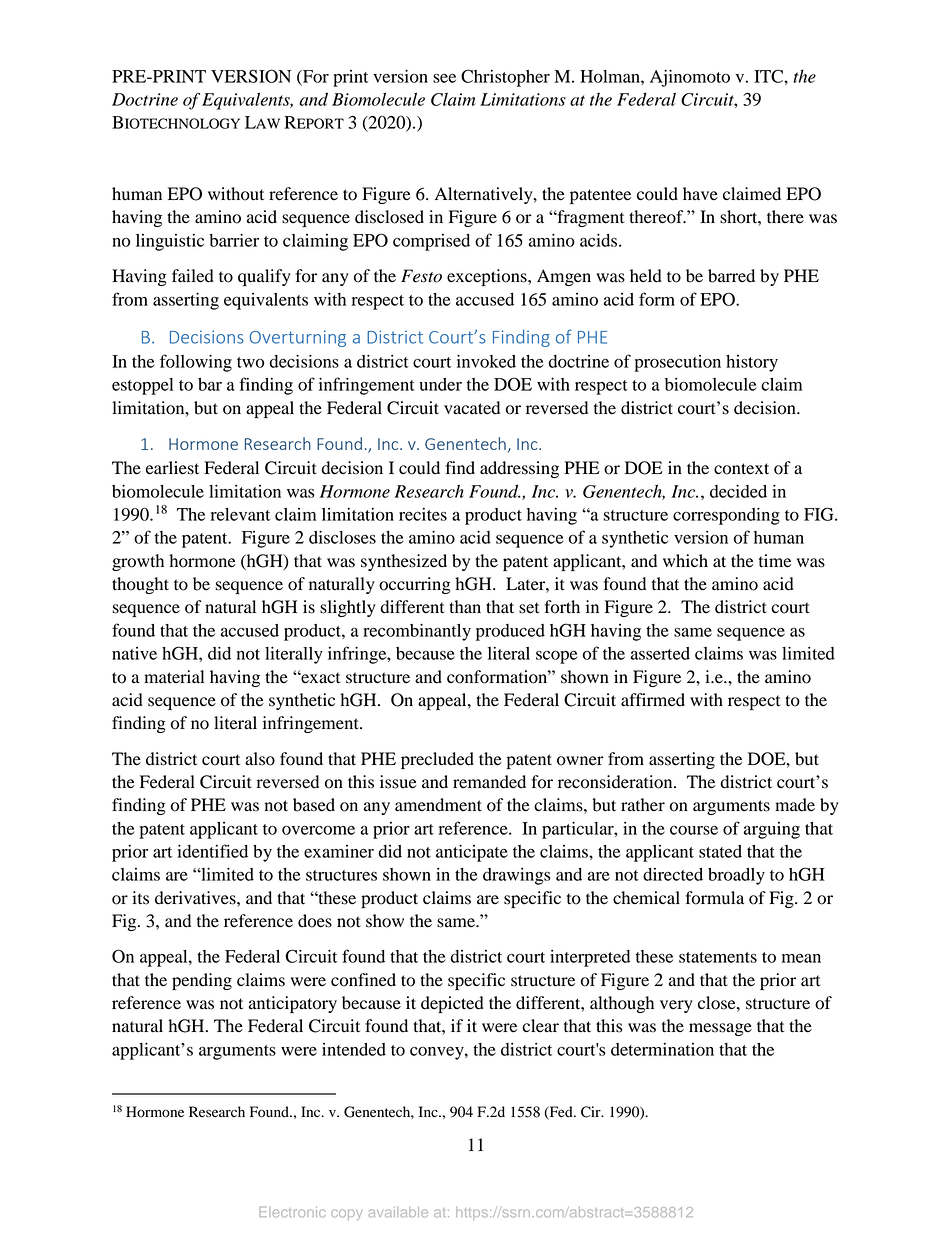 The height and width of the page is (1233, 952). What do you see at coordinates (212, 851) in the page?
I see `identified` at bounding box center [212, 851].
